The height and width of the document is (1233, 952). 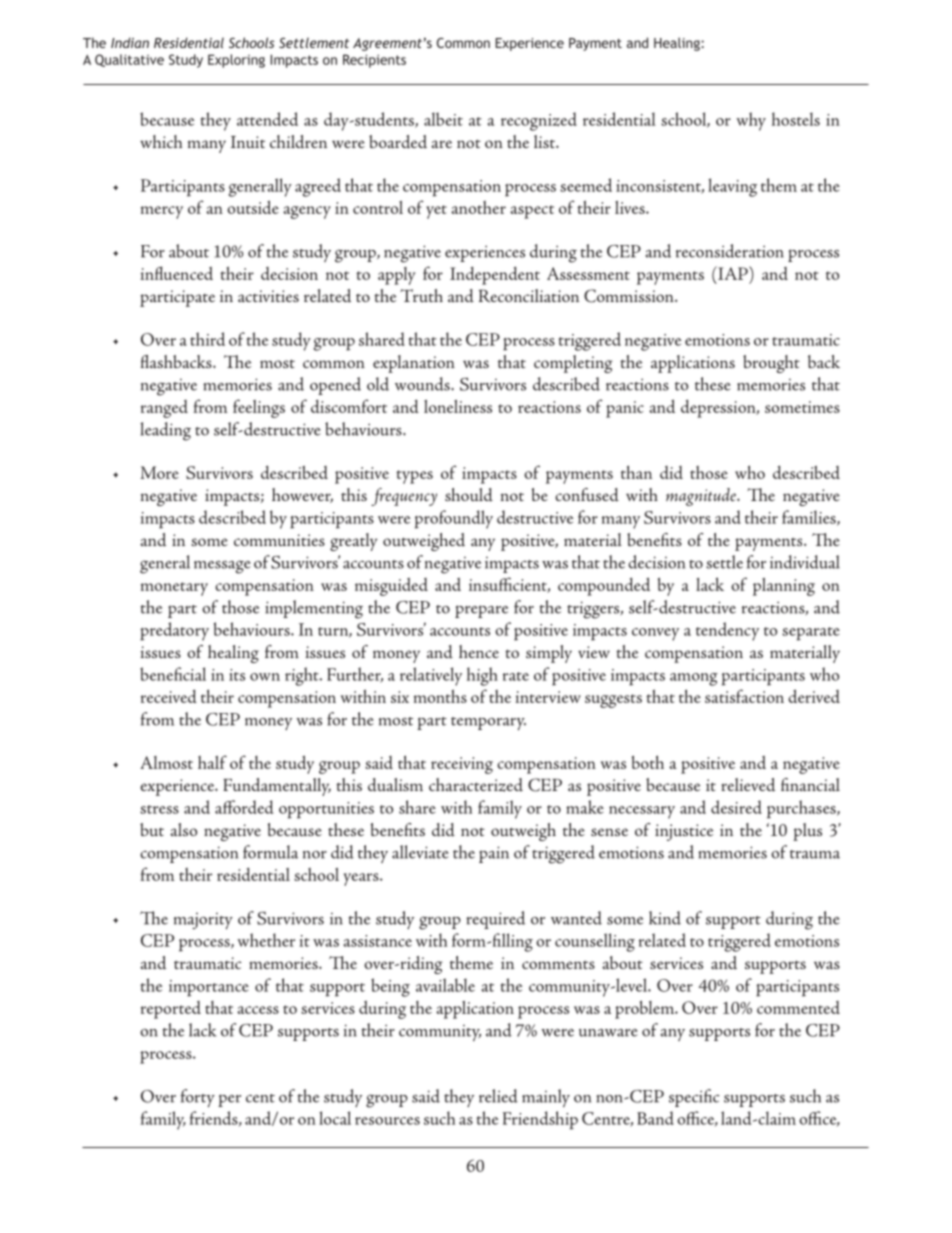 I want to click on why, so click(x=751, y=121).
